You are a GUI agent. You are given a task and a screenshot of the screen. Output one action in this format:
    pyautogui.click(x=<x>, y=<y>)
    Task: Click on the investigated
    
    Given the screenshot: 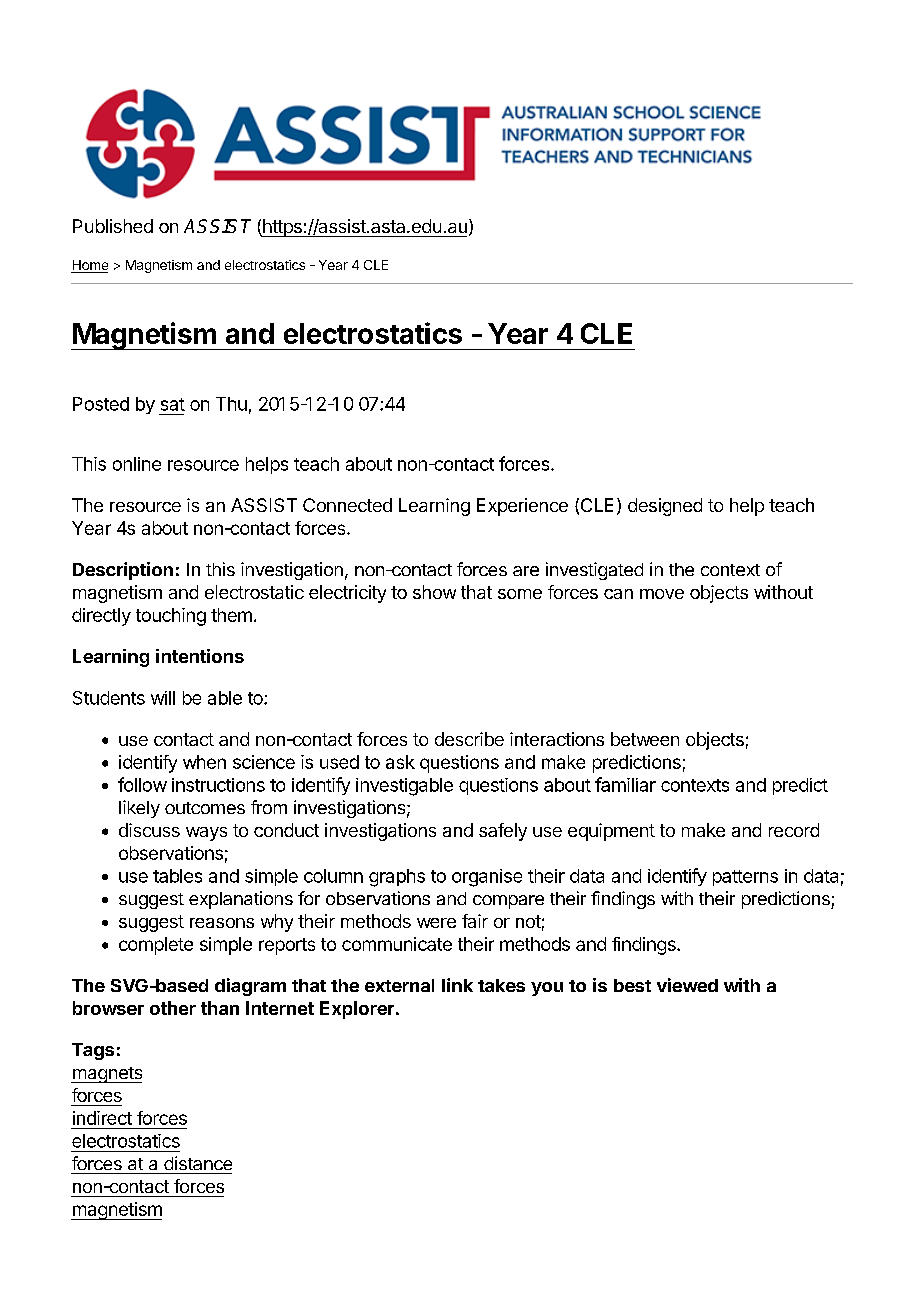 What is the action you would take?
    pyautogui.click(x=594, y=571)
